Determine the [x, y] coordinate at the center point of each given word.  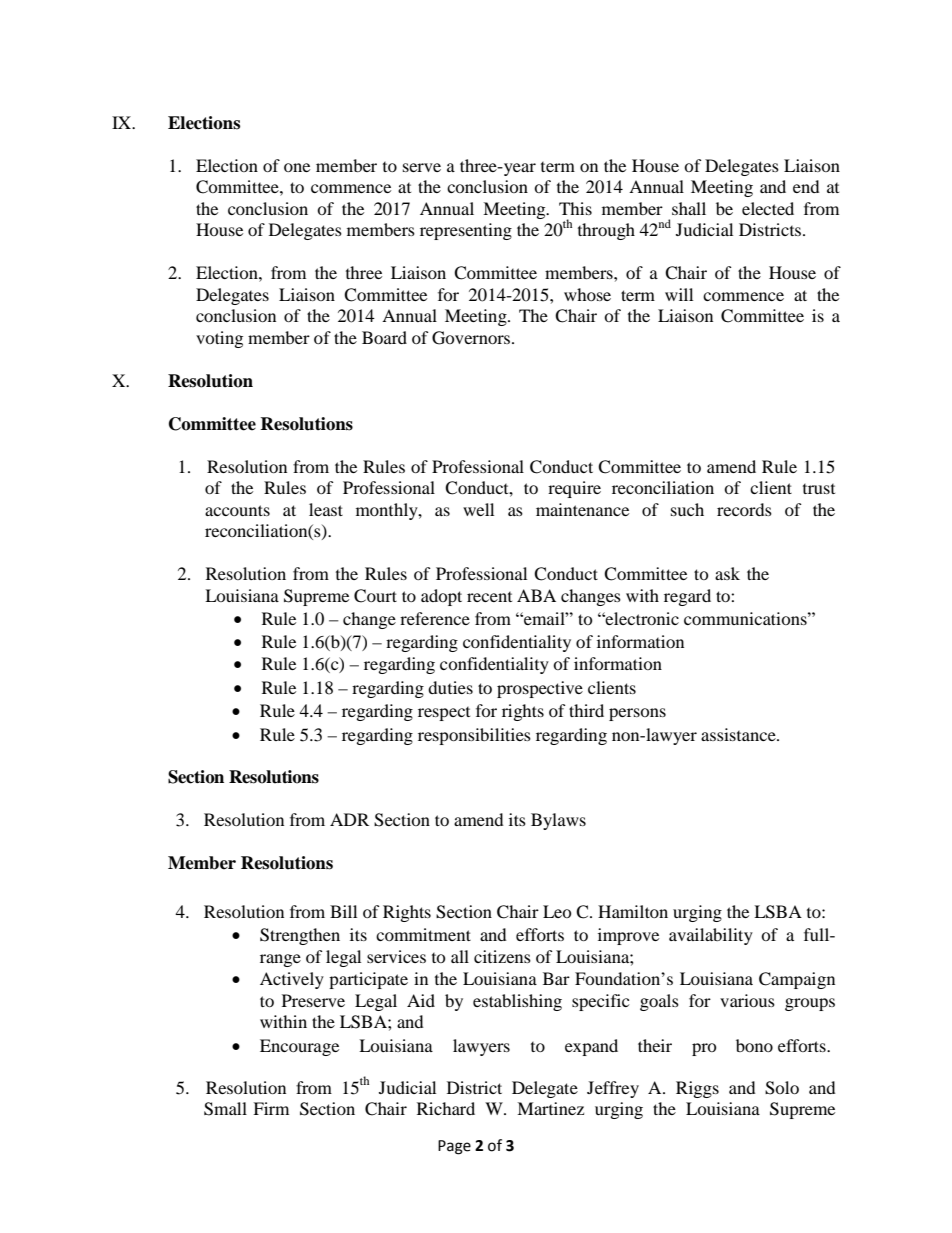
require [574, 489]
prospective [540, 689]
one [297, 167]
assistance [739, 734]
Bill [343, 911]
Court [375, 596]
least [326, 509]
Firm [271, 1108]
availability [711, 936]
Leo [557, 911]
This [575, 208]
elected [768, 208]
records [744, 509]
